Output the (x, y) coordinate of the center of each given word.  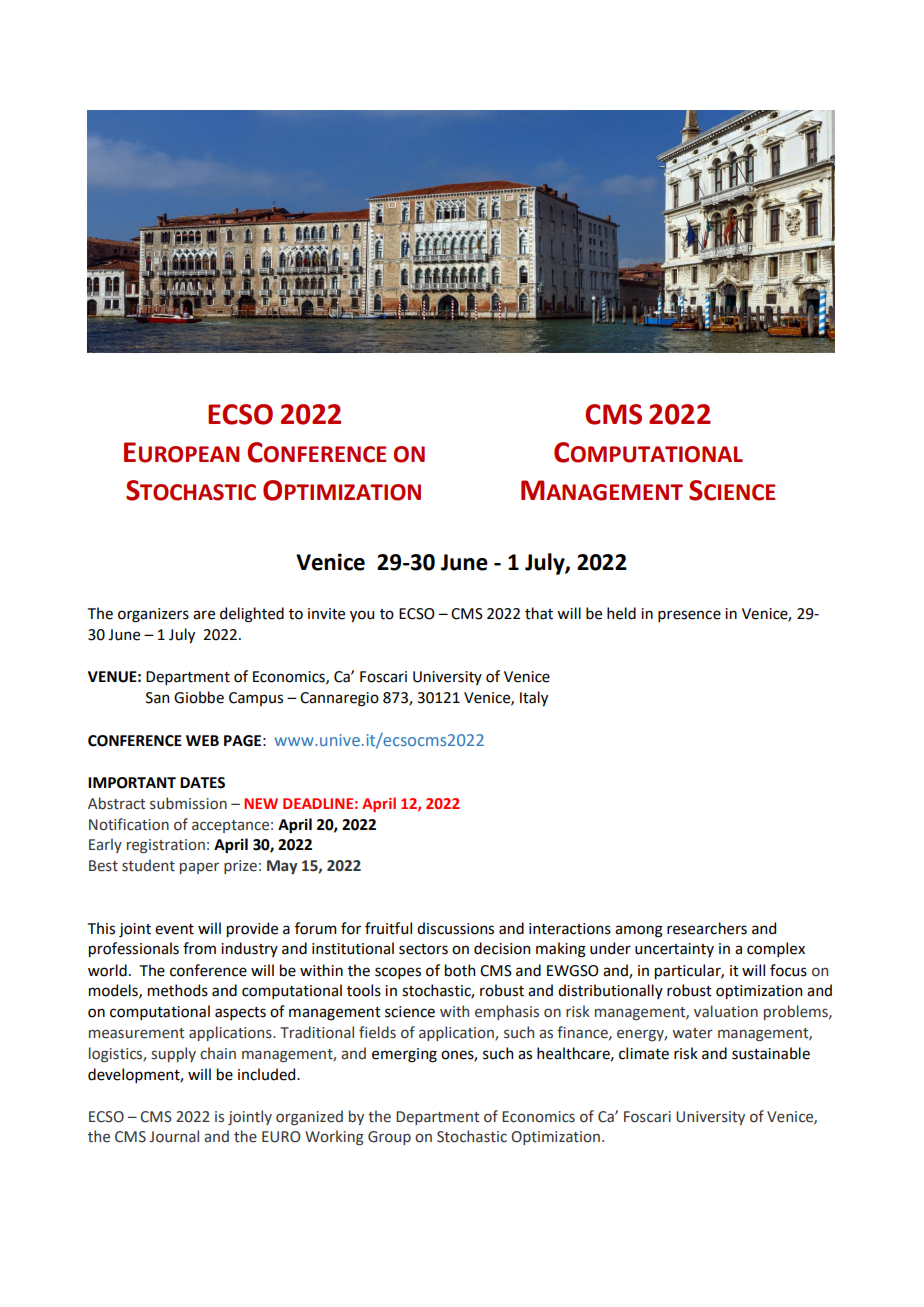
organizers (153, 615)
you (362, 616)
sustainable (771, 1053)
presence (689, 616)
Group (389, 1138)
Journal (174, 1136)
